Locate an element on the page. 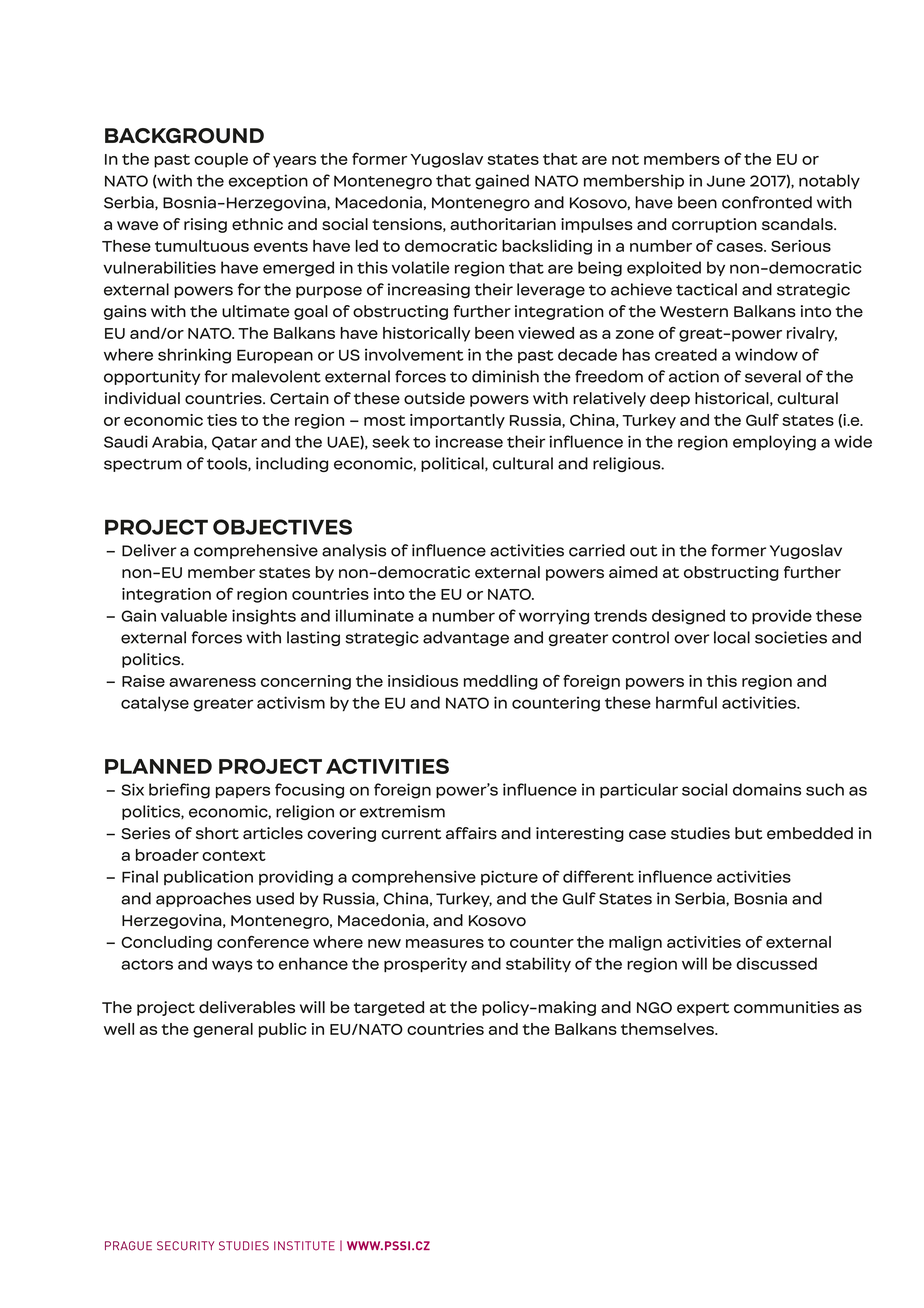 The image size is (924, 1308). themselves is located at coordinates (668, 1029).
